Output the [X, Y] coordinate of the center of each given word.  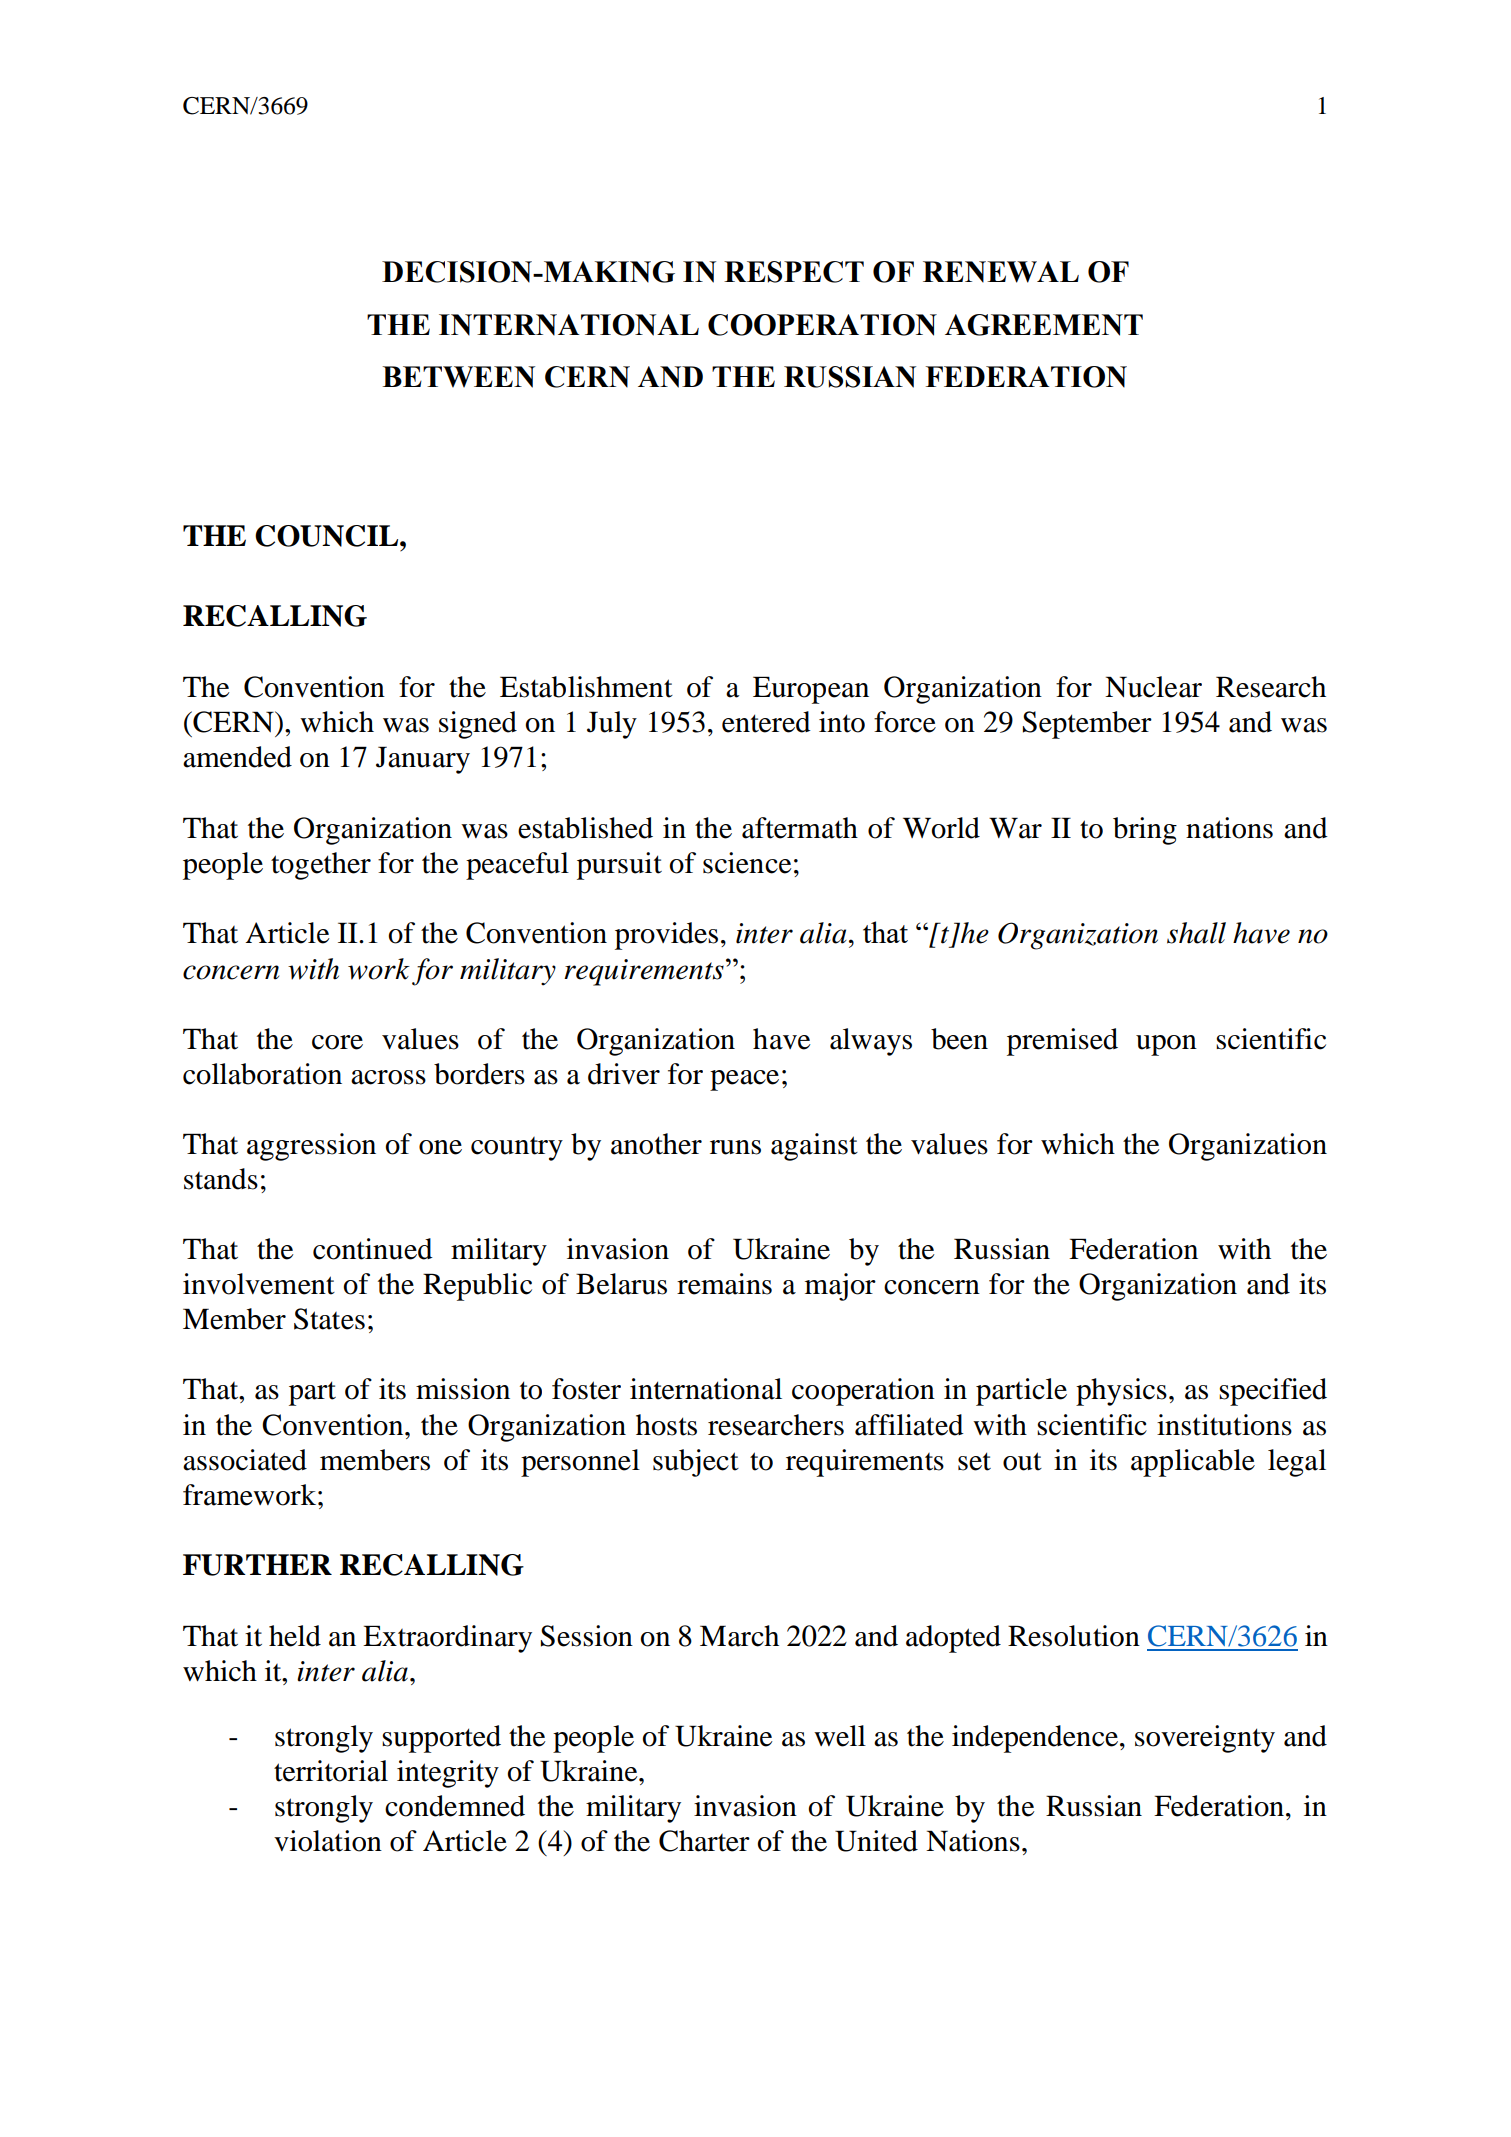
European [811, 690]
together [321, 866]
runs [735, 1147]
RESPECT [794, 272]
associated [245, 1460]
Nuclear [1153, 687]
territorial [331, 1771]
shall [1196, 933]
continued [373, 1249]
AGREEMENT [1044, 325]
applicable [1193, 1463]
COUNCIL [328, 536]
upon [1166, 1045]
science [747, 863]
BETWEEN [458, 377]
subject [696, 1463]
